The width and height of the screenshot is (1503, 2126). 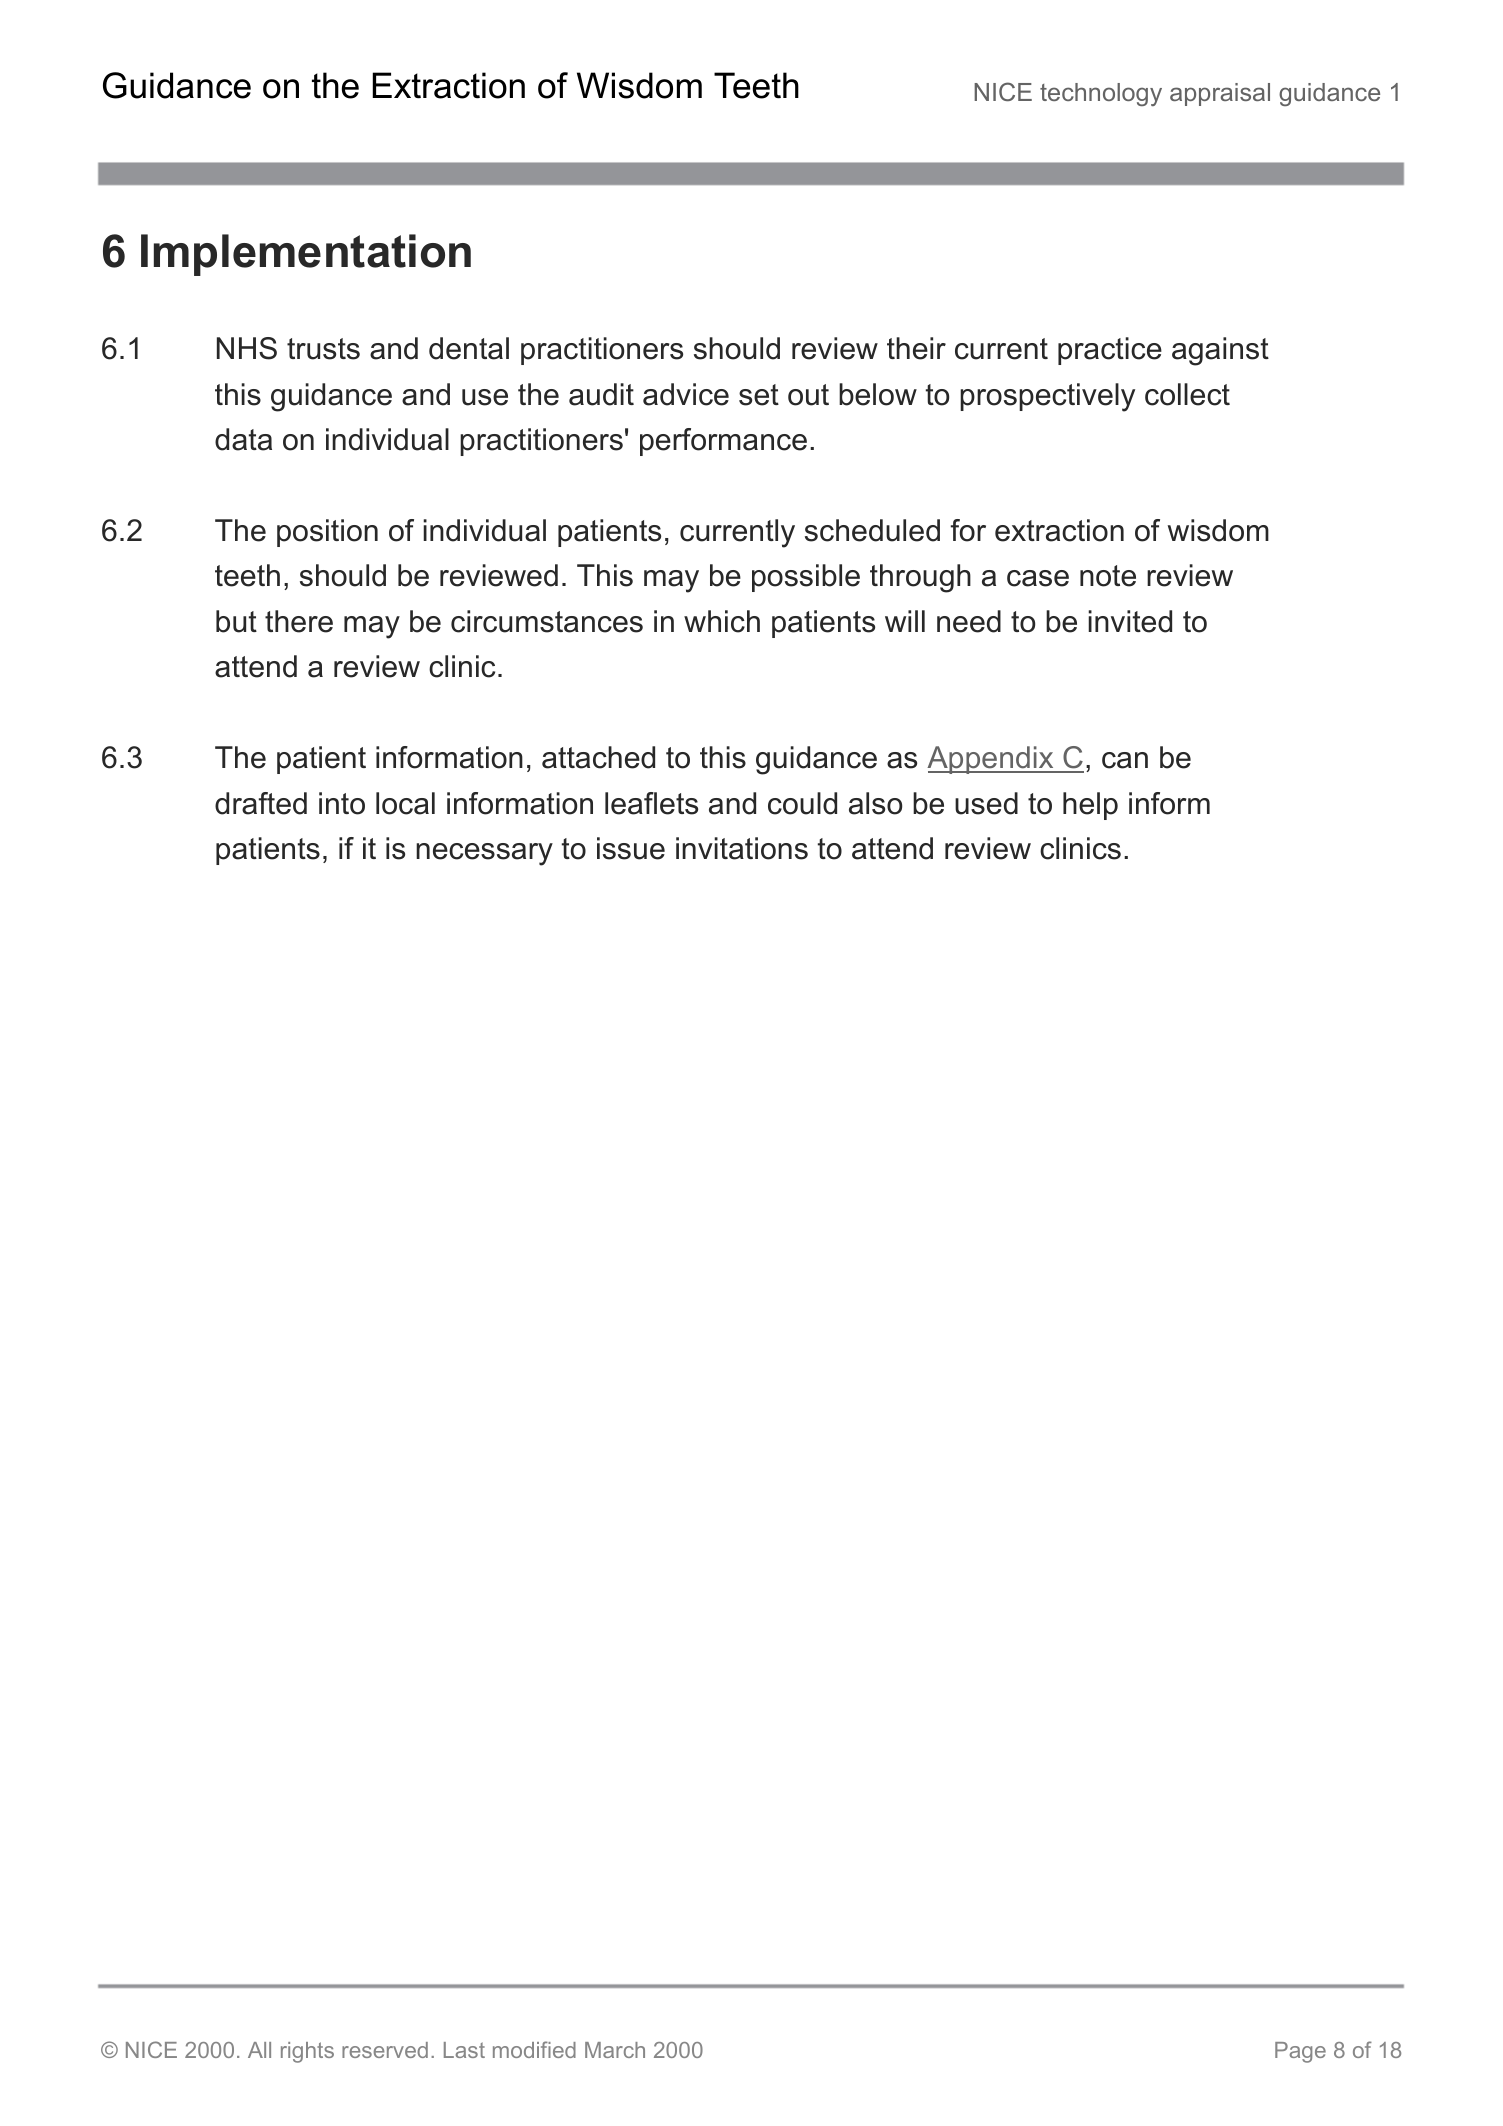 I want to click on their, so click(x=916, y=348).
